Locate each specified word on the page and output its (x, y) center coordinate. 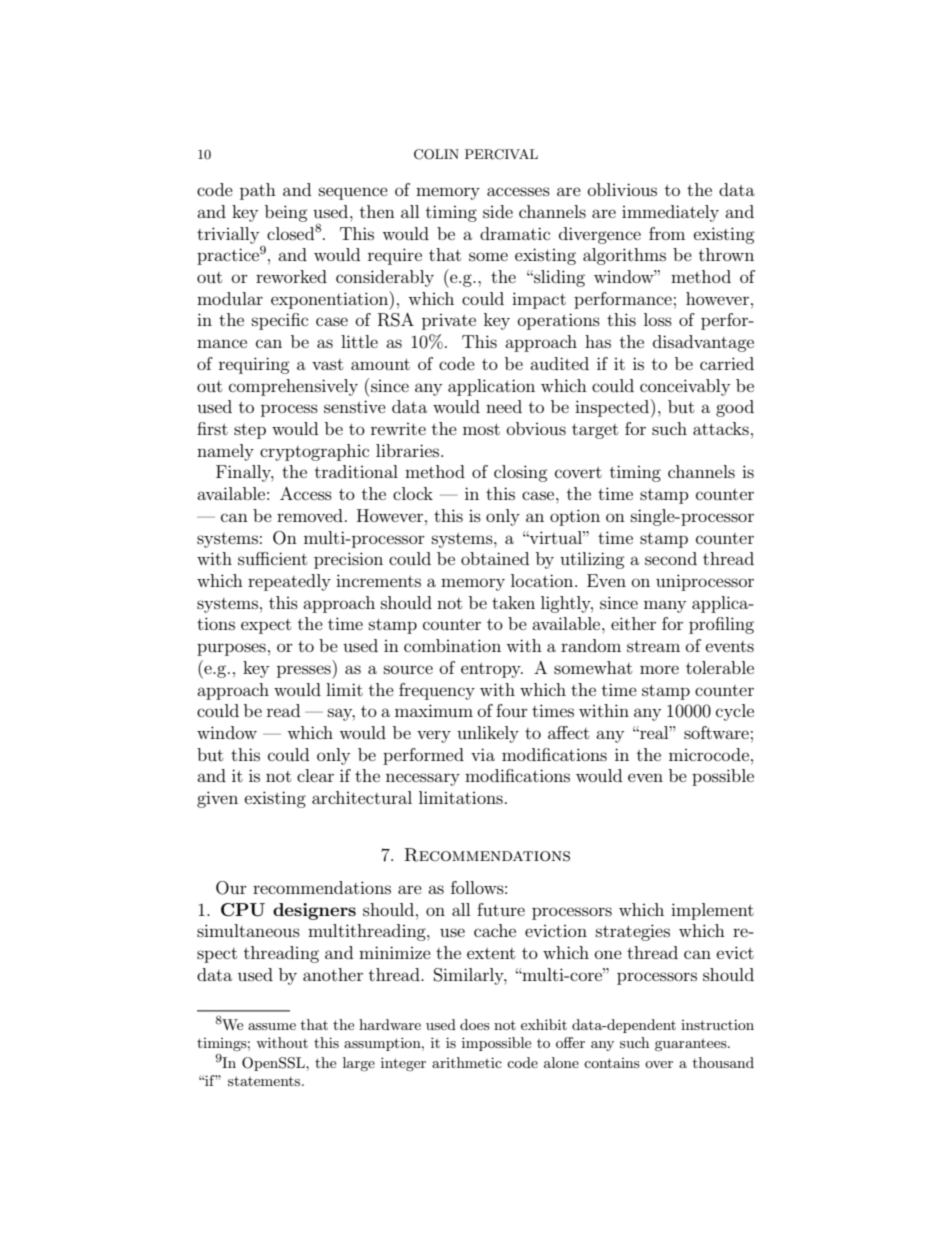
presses (305, 672)
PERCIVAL (501, 154)
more (659, 669)
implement (712, 911)
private (449, 322)
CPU (243, 910)
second (671, 558)
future (501, 909)
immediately (670, 213)
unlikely (488, 734)
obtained (495, 558)
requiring (254, 365)
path (258, 191)
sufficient (272, 558)
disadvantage (703, 343)
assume (272, 1026)
